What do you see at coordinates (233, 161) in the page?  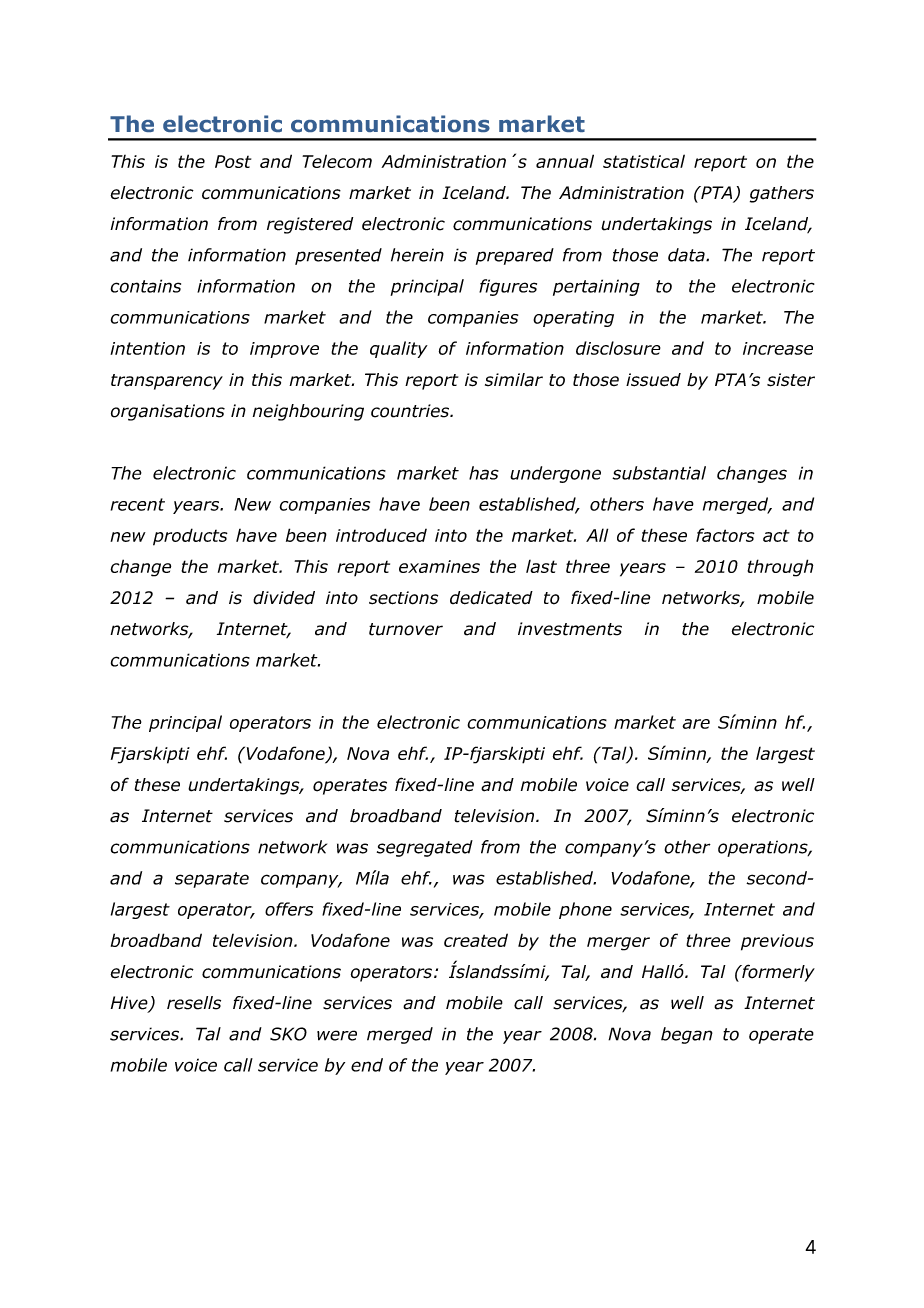 I see `Post` at bounding box center [233, 161].
